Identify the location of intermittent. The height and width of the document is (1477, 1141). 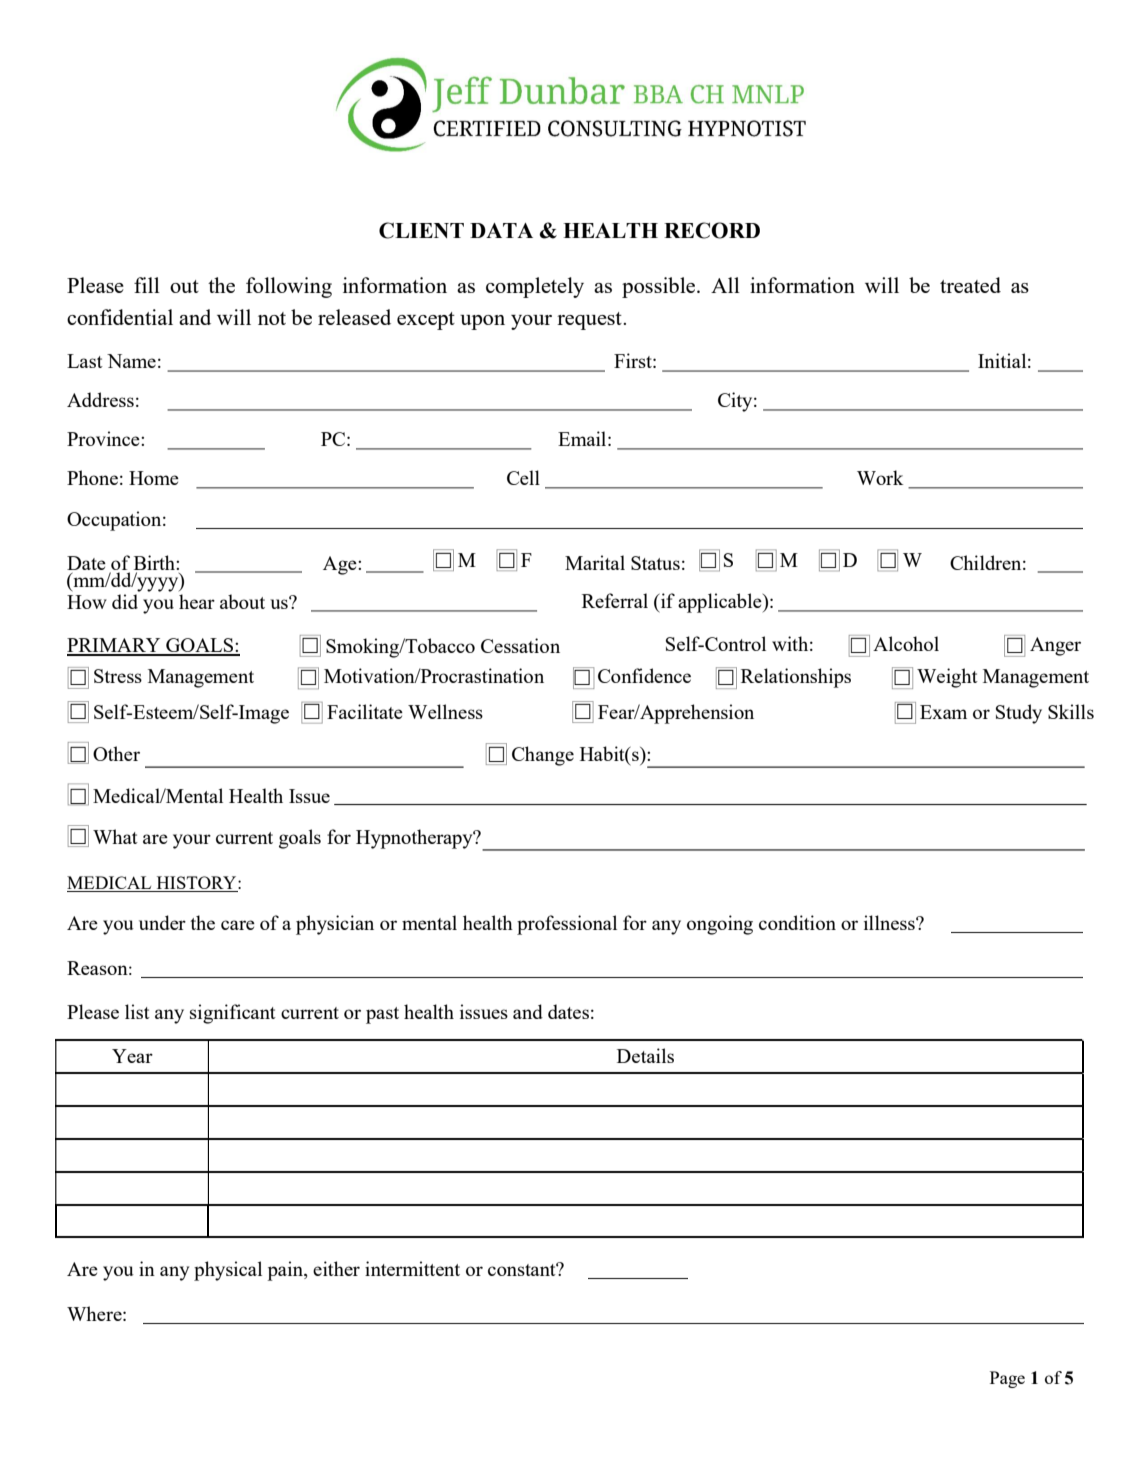
(412, 1268).
